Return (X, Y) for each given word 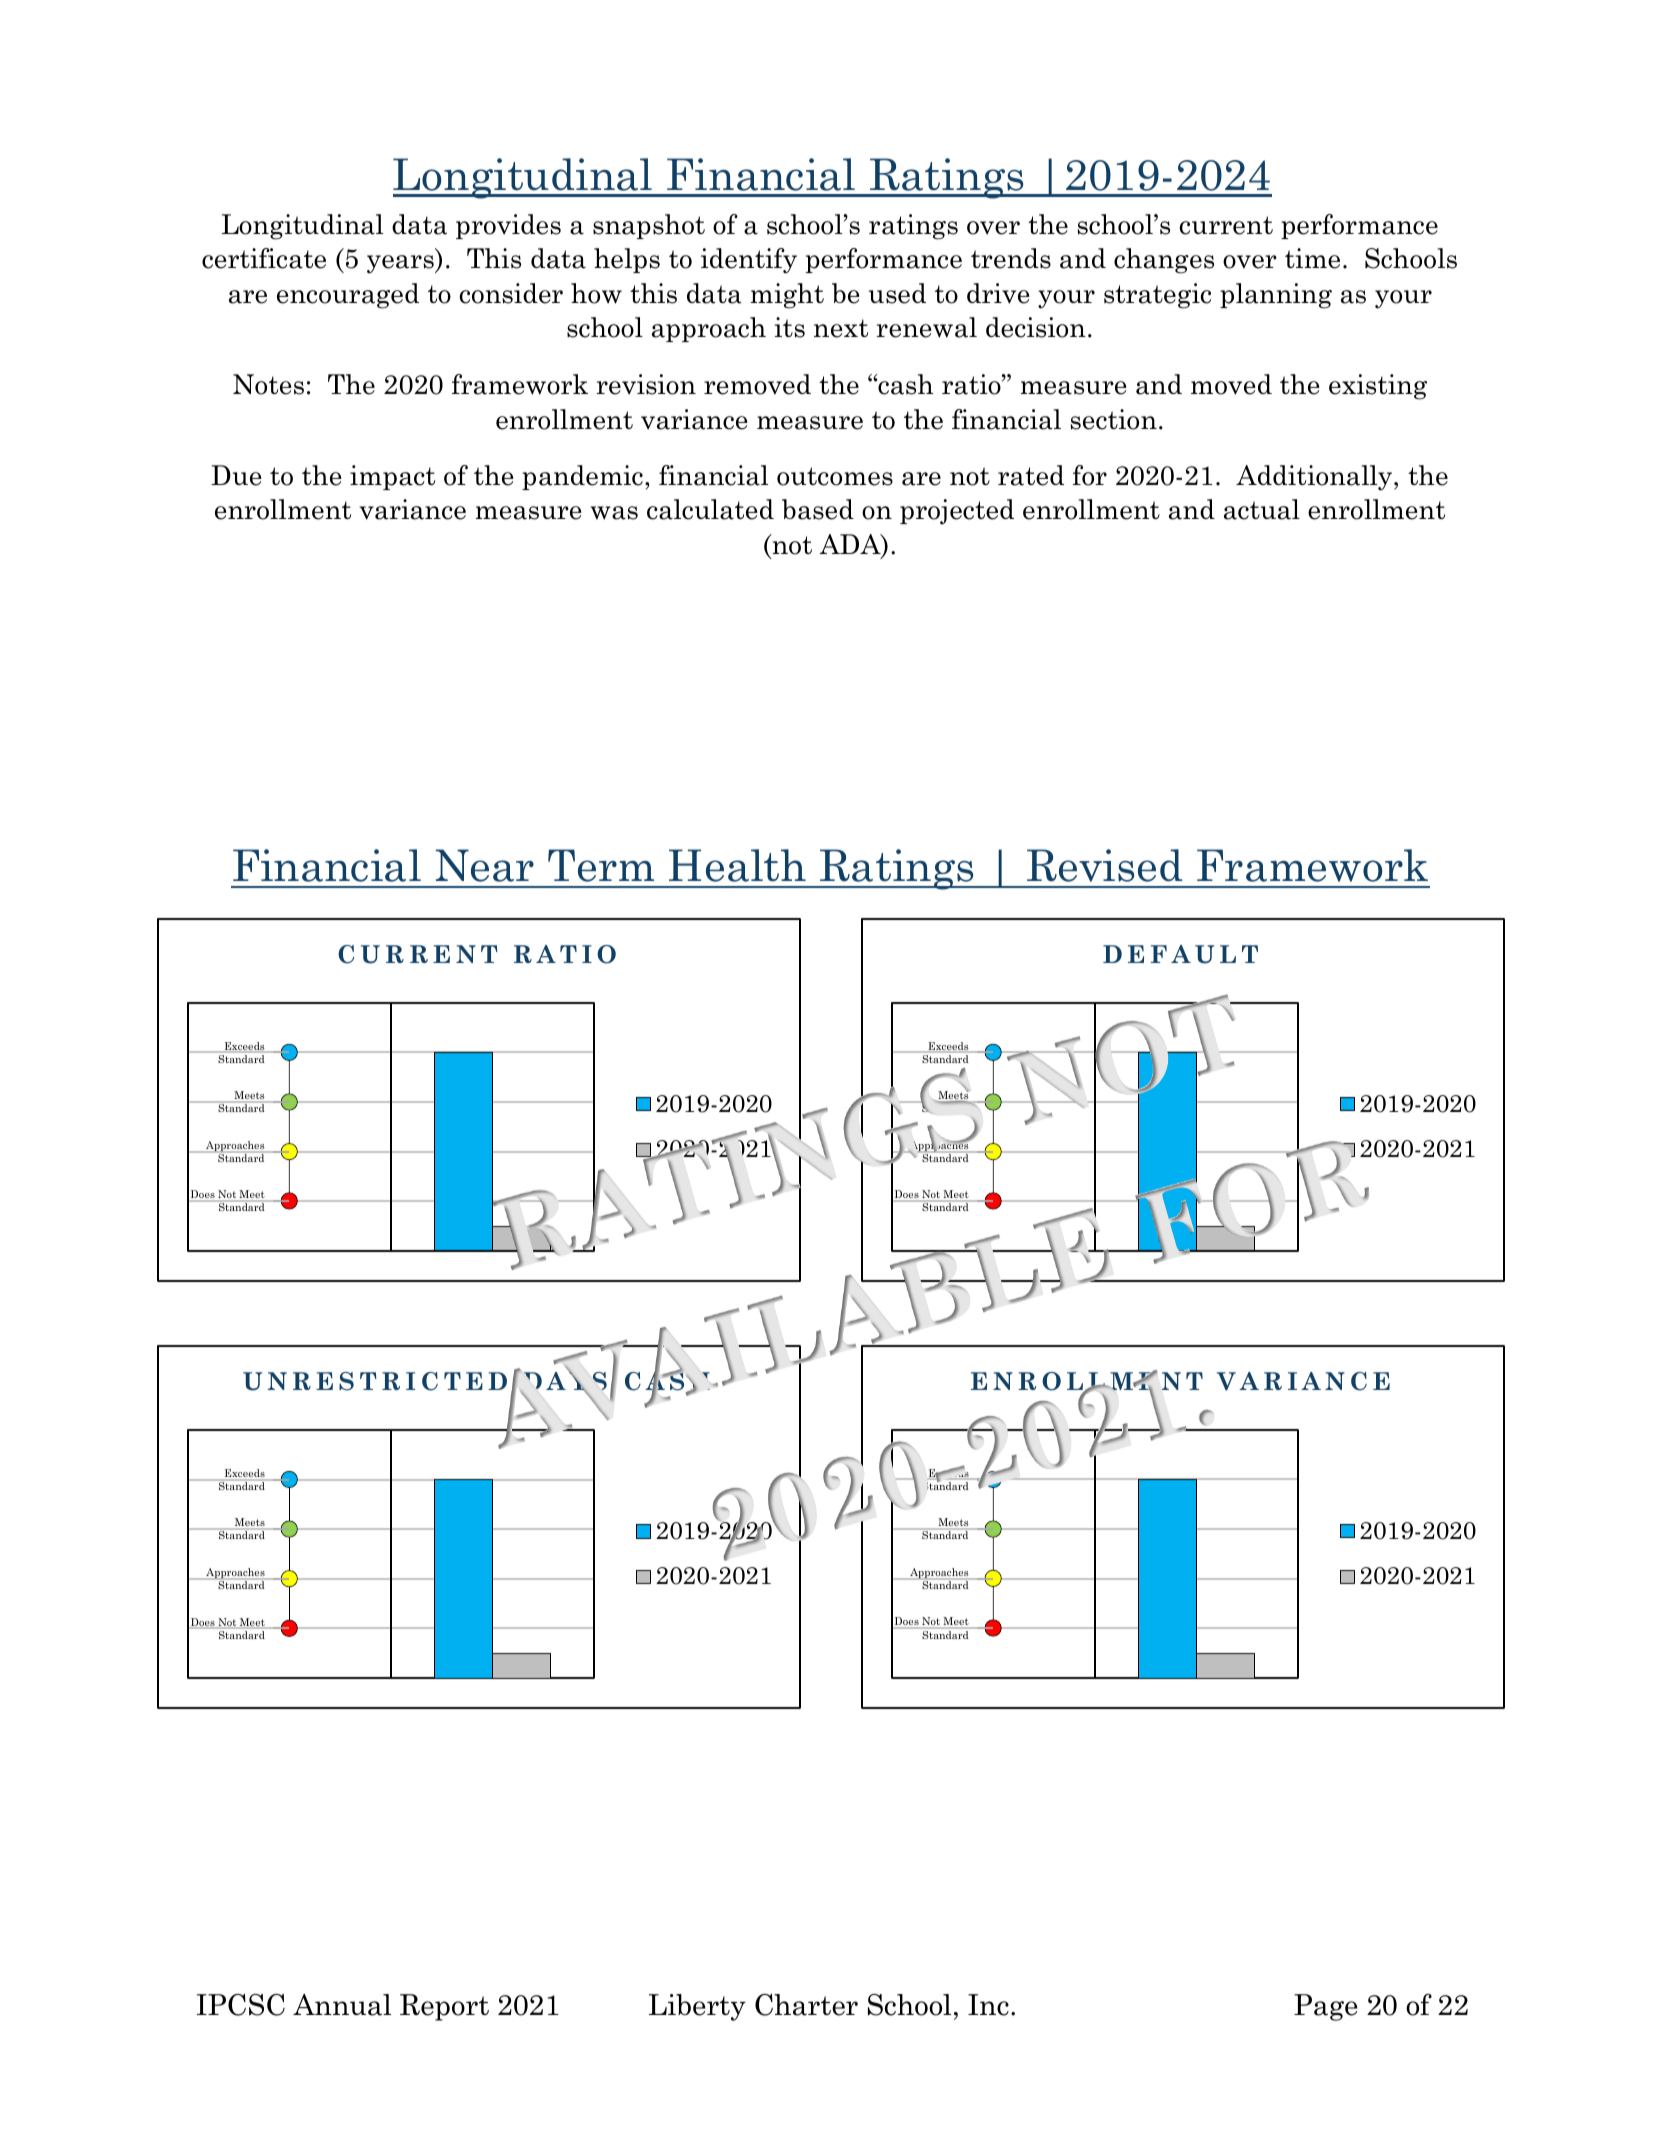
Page (1325, 2007)
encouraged (348, 296)
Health (737, 865)
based (818, 509)
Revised (1104, 865)
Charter (806, 2005)
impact (392, 477)
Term (601, 865)
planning (1276, 296)
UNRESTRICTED (375, 1381)
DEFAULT (1180, 954)
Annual (342, 2005)
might (787, 296)
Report (444, 2007)
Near (485, 865)
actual (1262, 509)
